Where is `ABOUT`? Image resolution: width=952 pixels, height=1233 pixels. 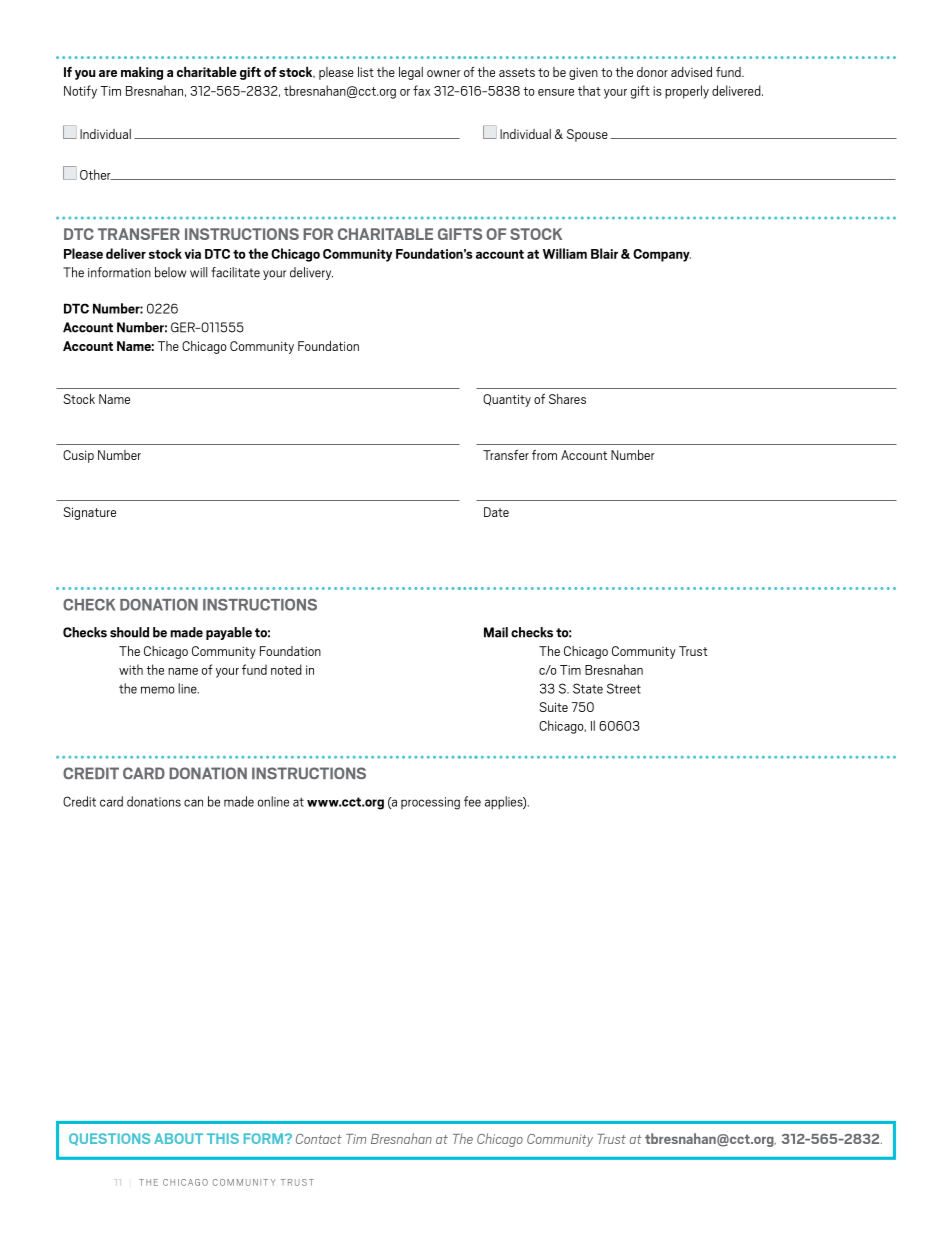
ABOUT is located at coordinates (178, 1138).
